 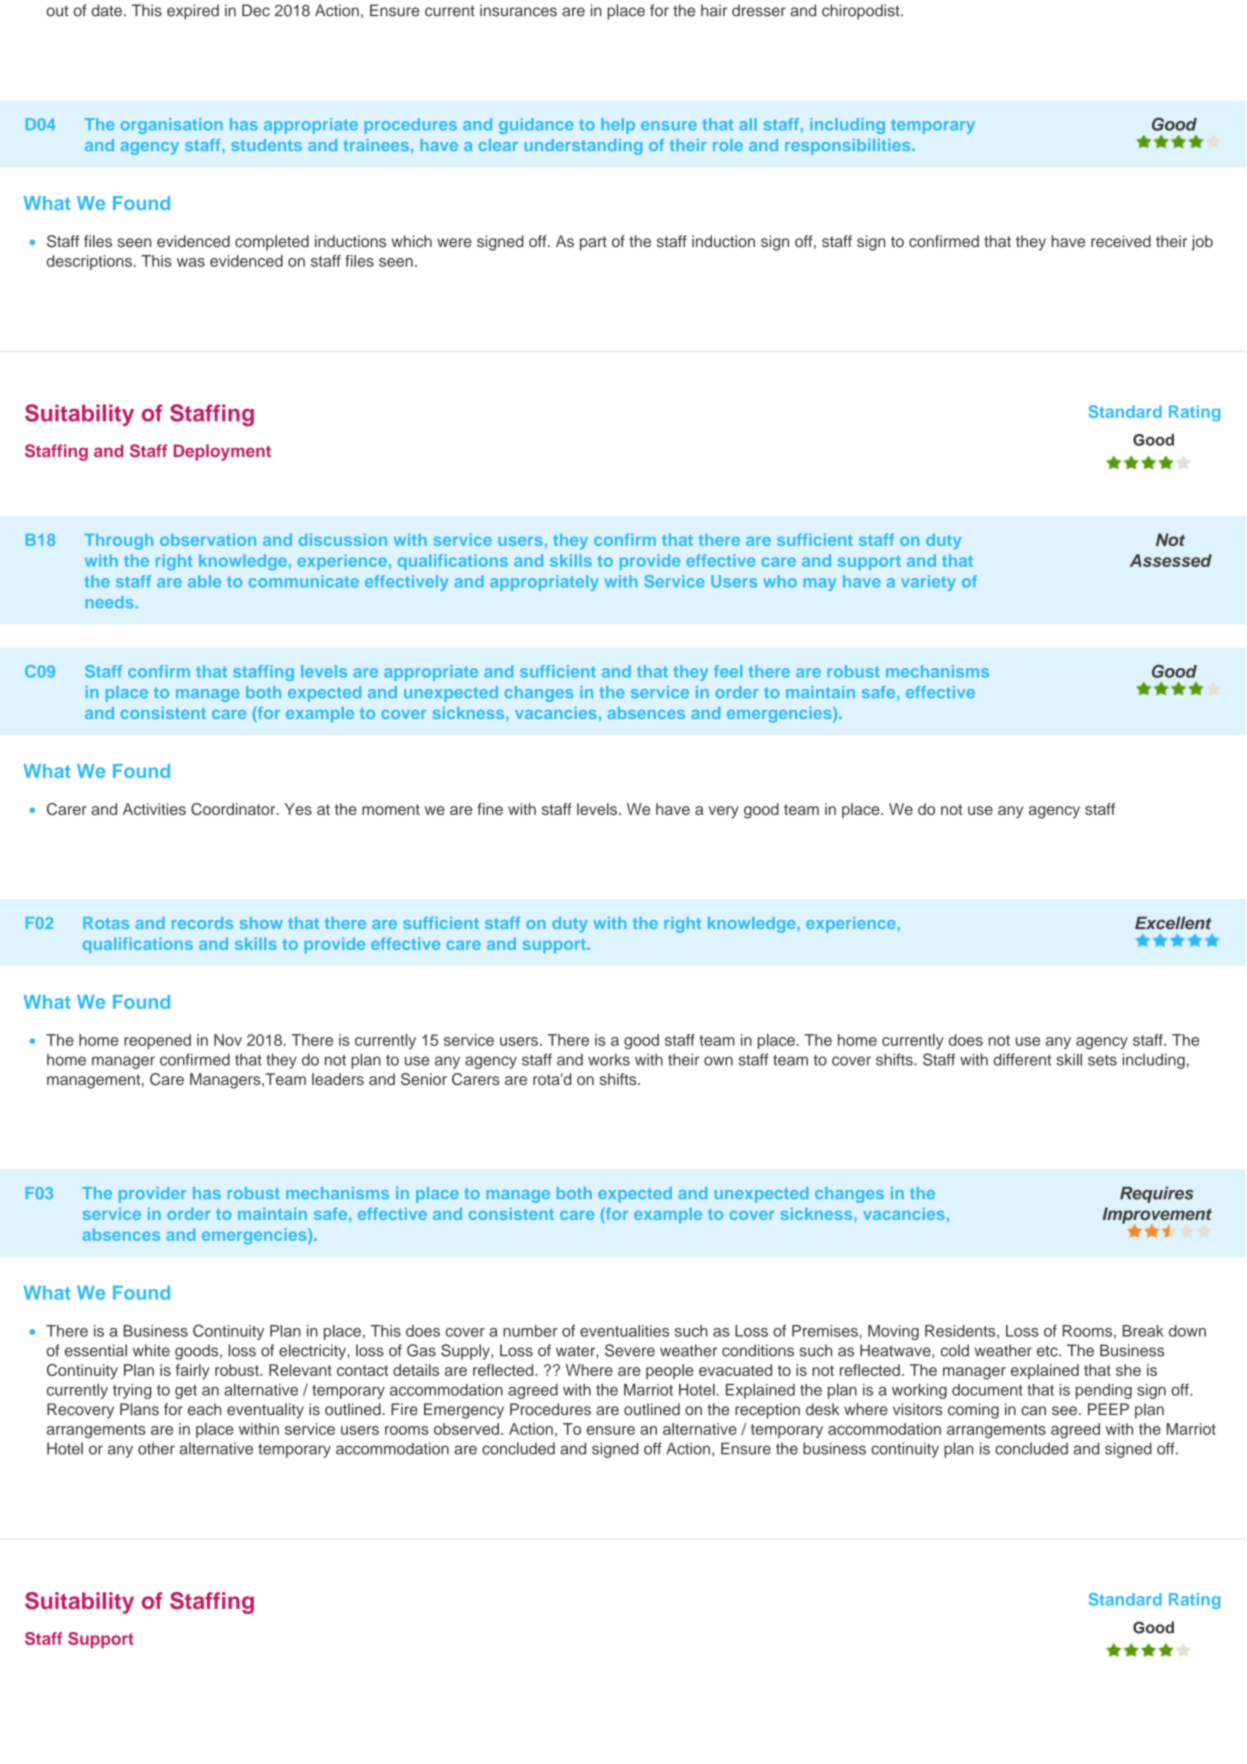 I want to click on Assessed, so click(x=1171, y=560).
